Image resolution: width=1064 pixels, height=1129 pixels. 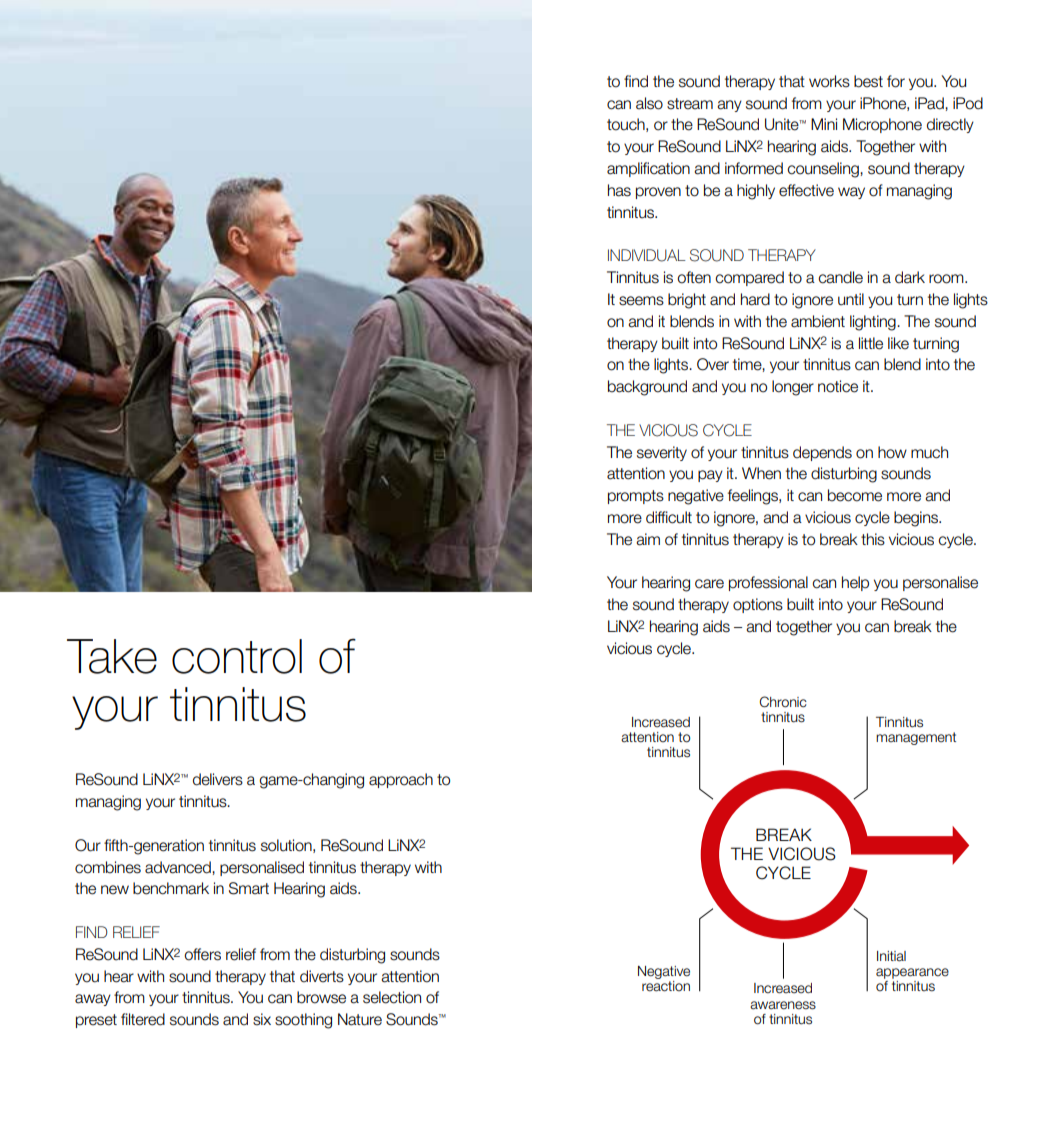 I want to click on severity, so click(x=662, y=453).
